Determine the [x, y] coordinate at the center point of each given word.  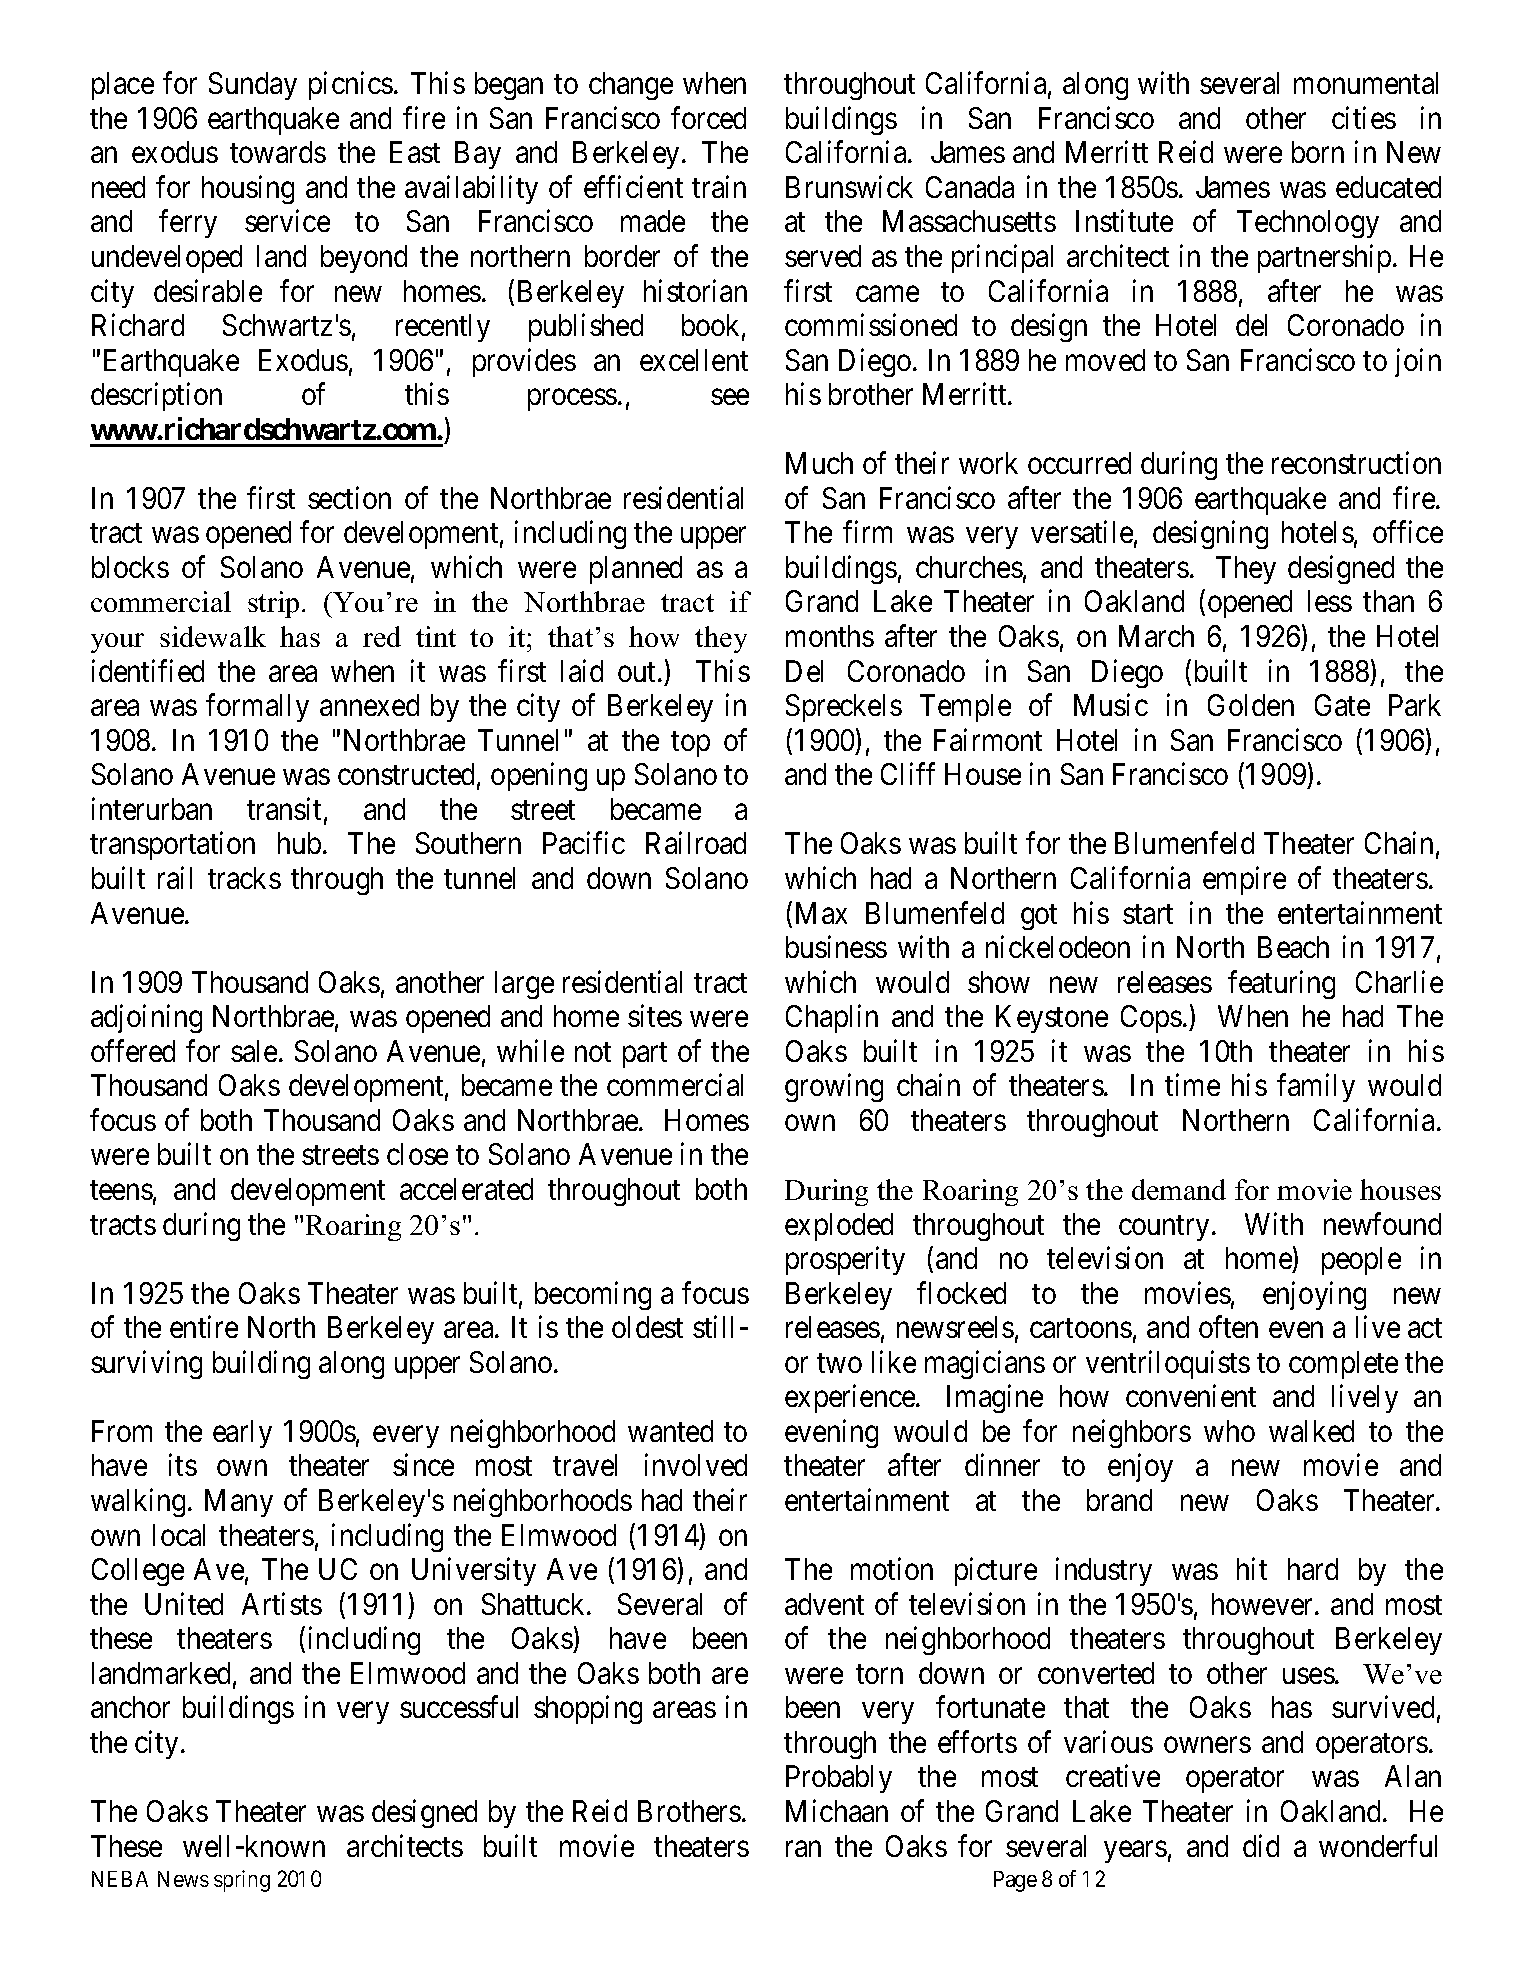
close [417, 1154]
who [1229, 1431]
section [349, 497]
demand [1179, 1189]
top [690, 744]
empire [1244, 880]
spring [242, 1881]
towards [278, 152]
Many [239, 1503]
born [1318, 152]
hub [299, 843]
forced [708, 117]
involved [696, 1465]
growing [834, 1088]
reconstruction [1356, 463]
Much [819, 463]
